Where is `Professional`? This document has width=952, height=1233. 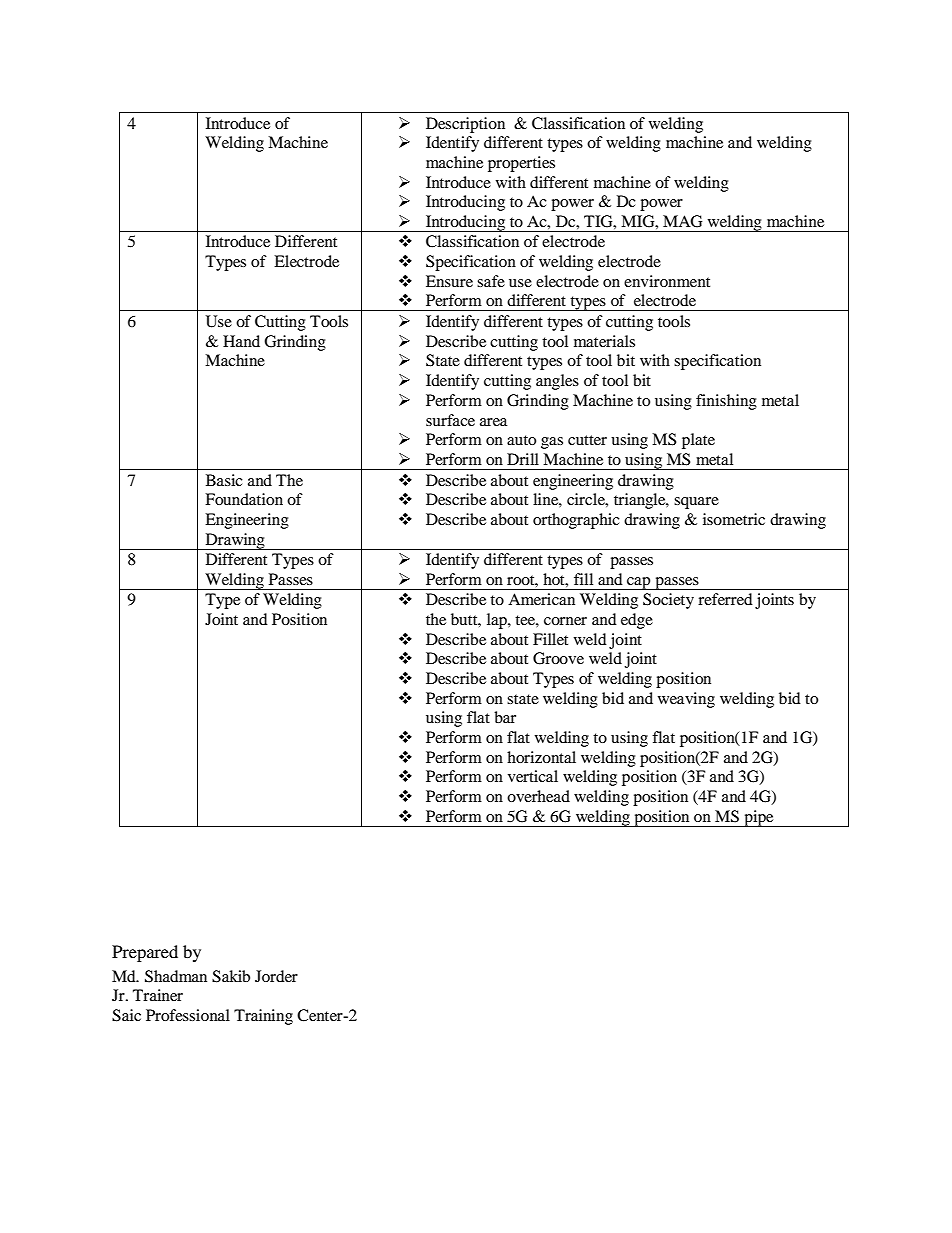 Professional is located at coordinates (188, 1015).
